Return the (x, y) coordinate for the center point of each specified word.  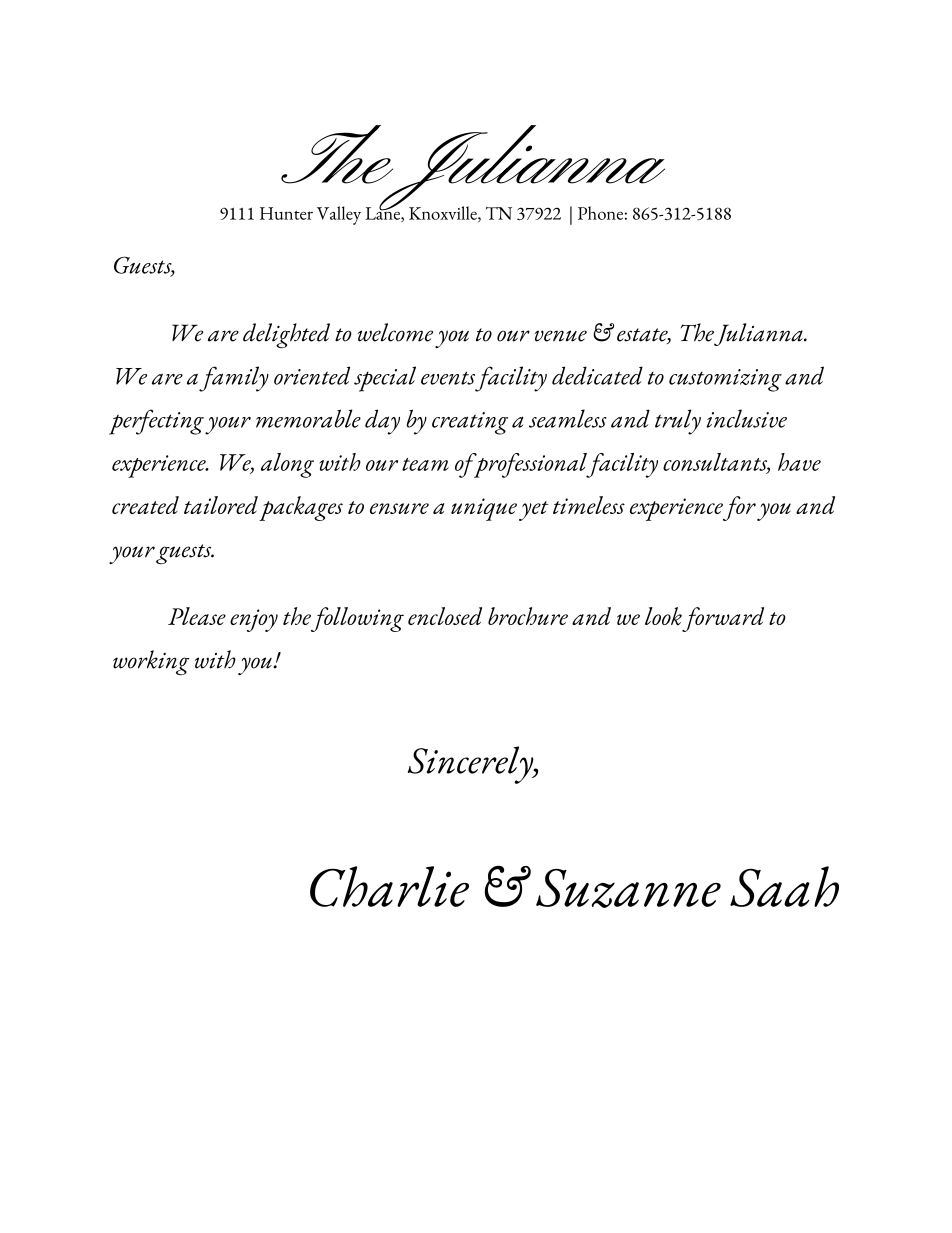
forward (723, 619)
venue (561, 336)
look (663, 616)
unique (484, 509)
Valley (339, 215)
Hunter (286, 213)
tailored (221, 505)
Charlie (389, 886)
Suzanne (628, 888)
